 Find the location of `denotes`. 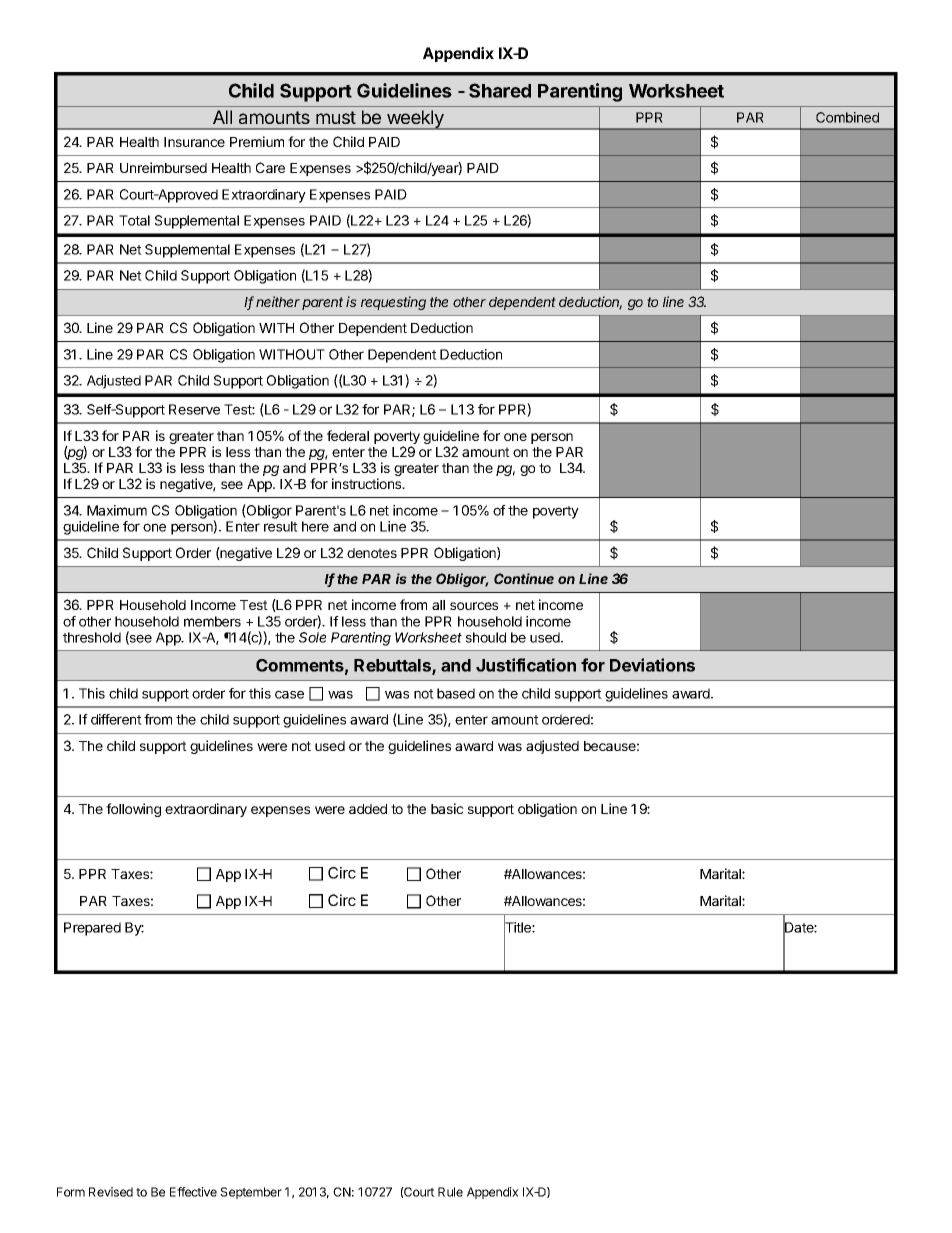

denotes is located at coordinates (372, 553).
